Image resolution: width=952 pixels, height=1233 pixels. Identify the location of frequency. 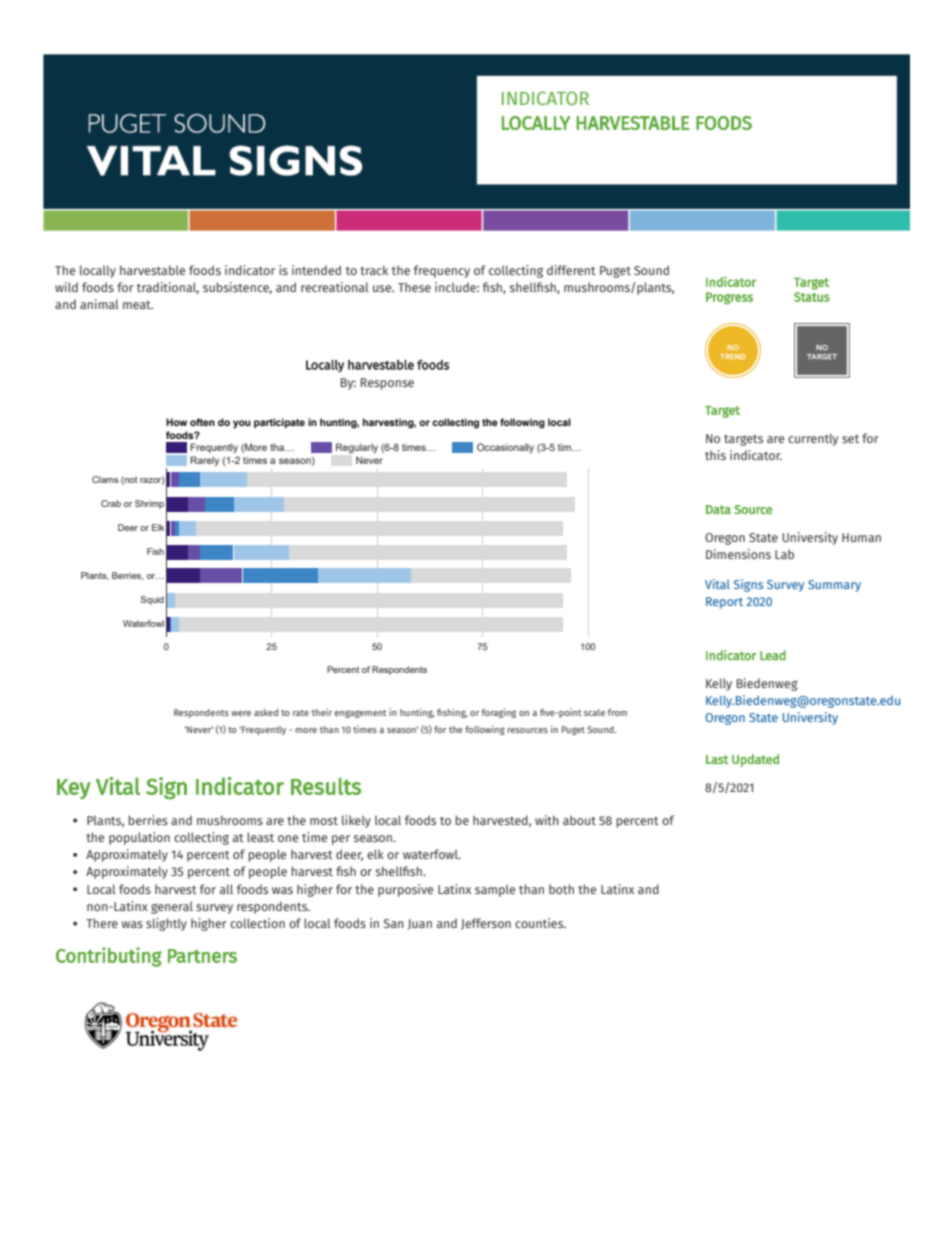
(442, 271).
